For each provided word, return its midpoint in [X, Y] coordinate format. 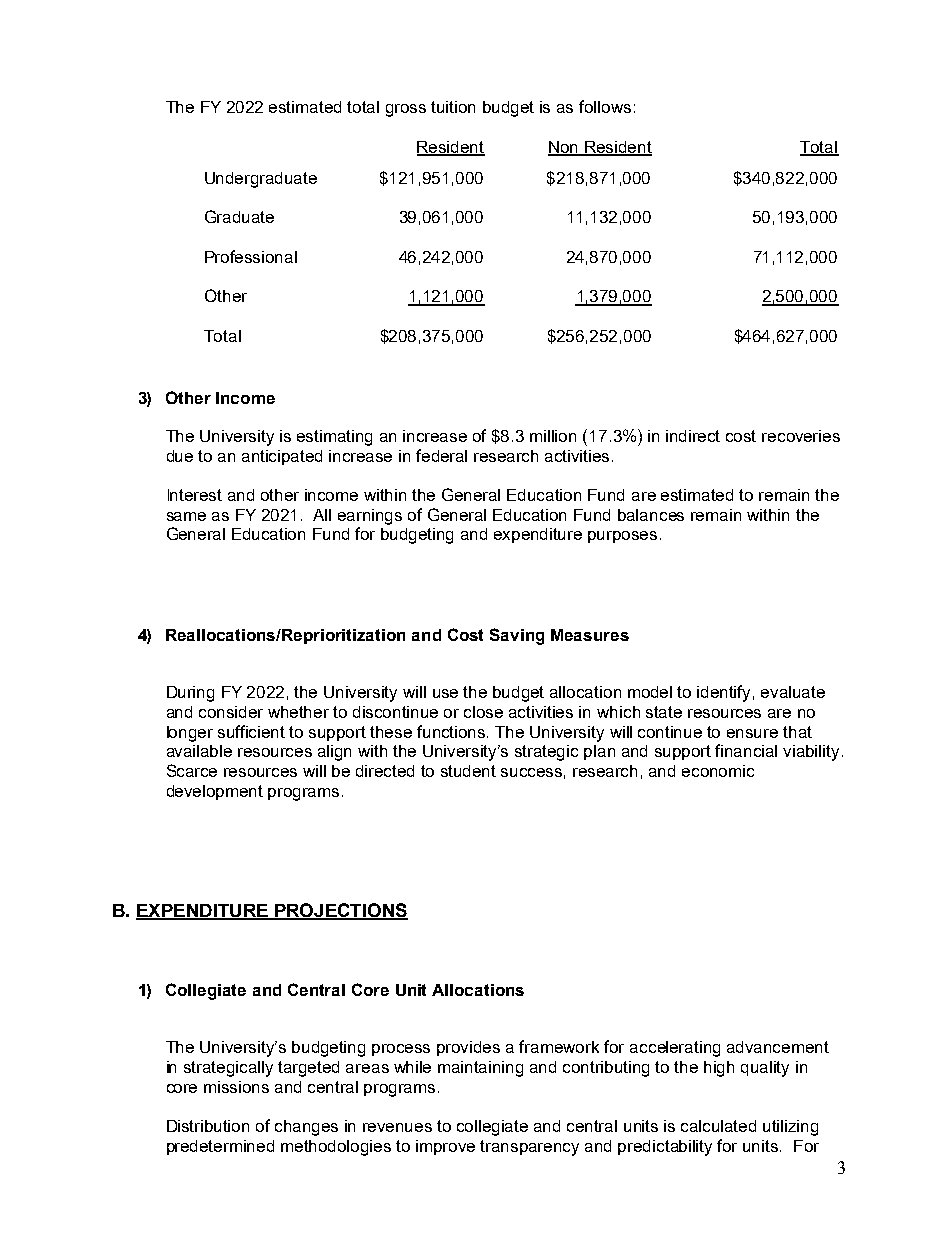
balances [651, 515]
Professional [251, 256]
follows [605, 106]
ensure [752, 733]
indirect [693, 436]
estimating [334, 438]
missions [236, 1087]
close [483, 712]
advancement [778, 1047]
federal [441, 455]
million [553, 436]
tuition [453, 107]
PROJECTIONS [340, 911]
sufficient [251, 731]
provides [468, 1048]
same [186, 516]
